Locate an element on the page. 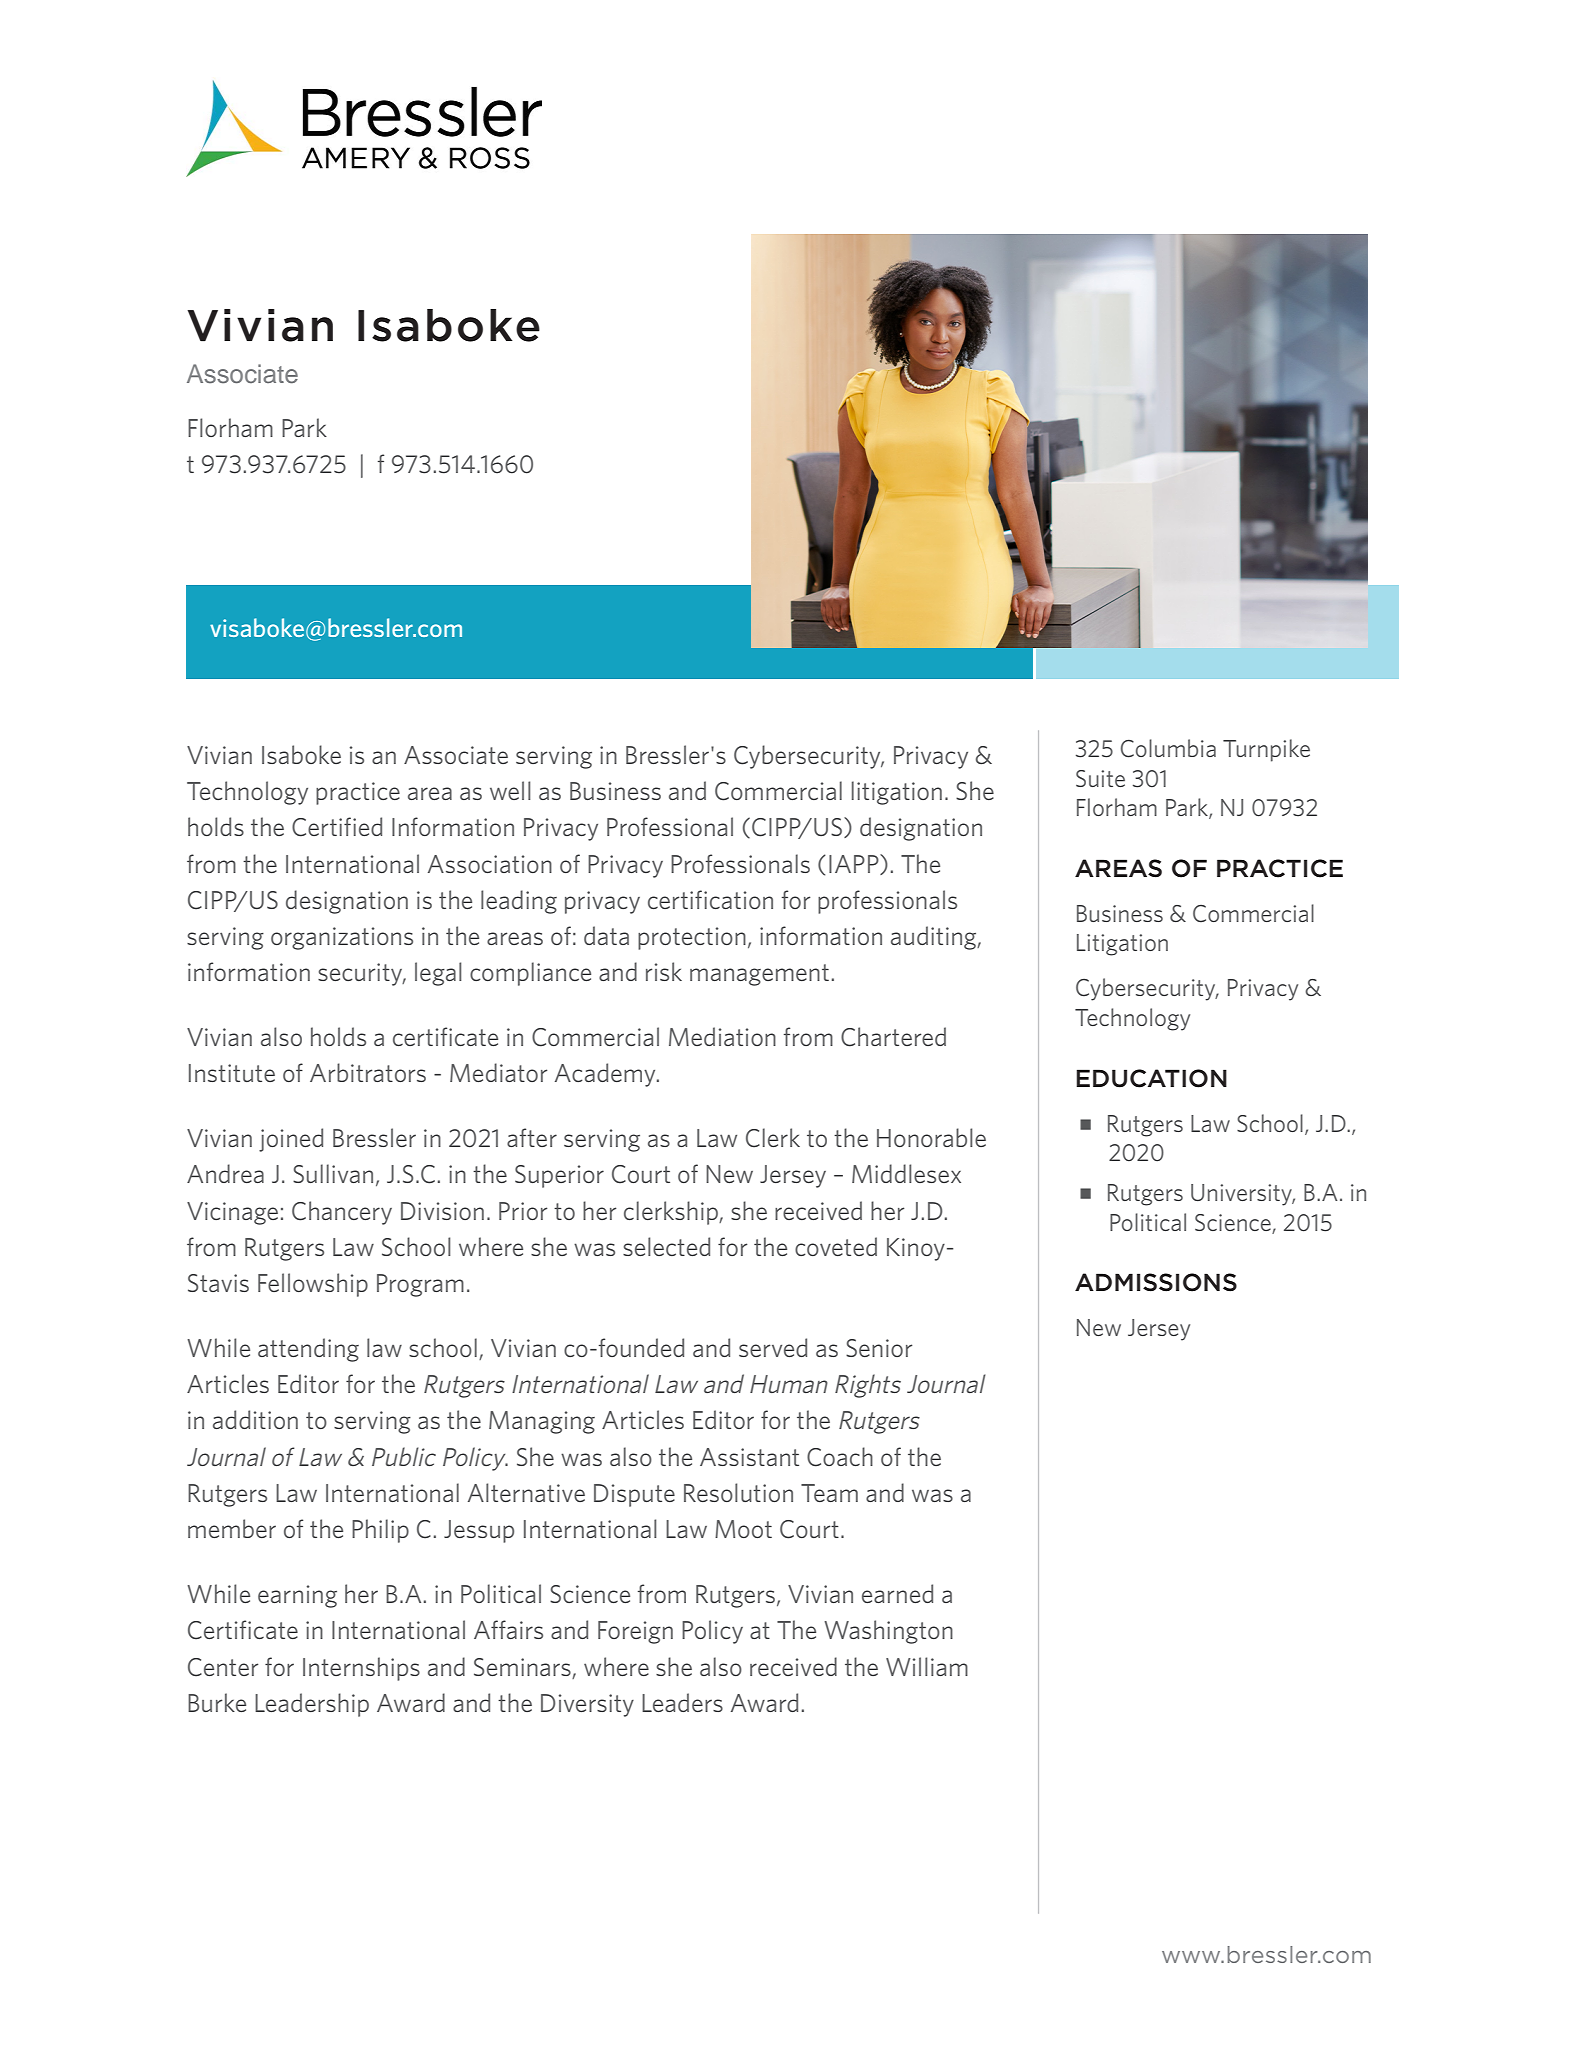 The width and height of the image is (1585, 2051). Middlesex is located at coordinates (906, 1173).
